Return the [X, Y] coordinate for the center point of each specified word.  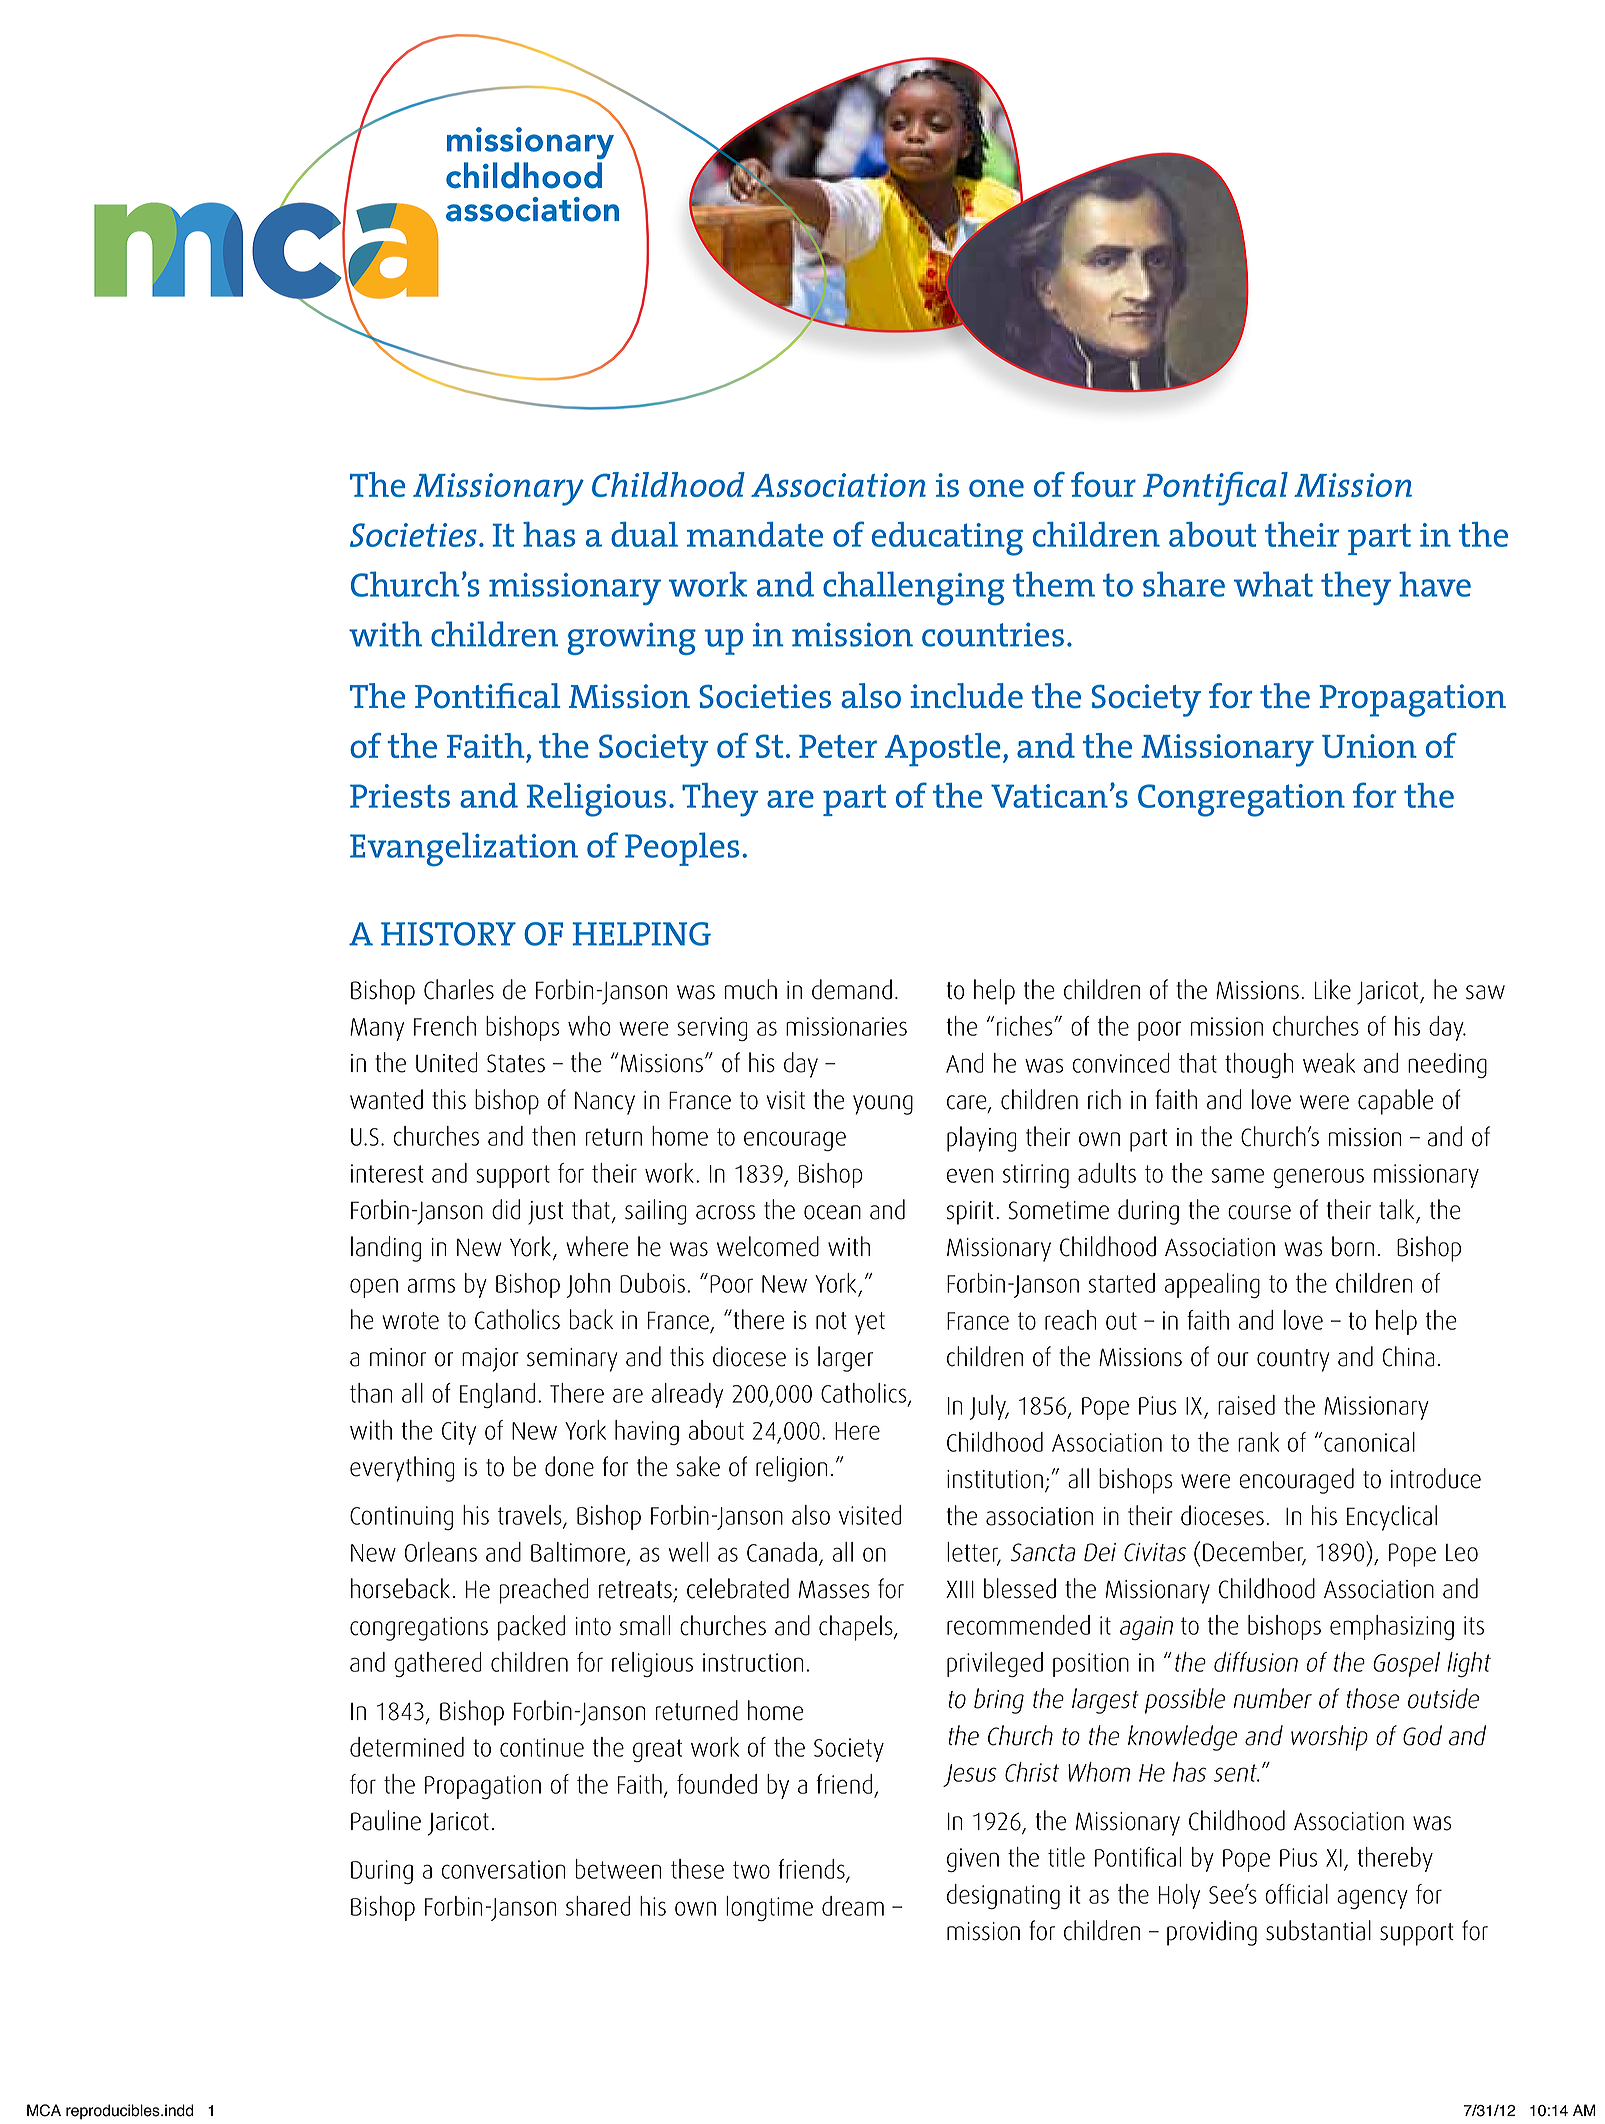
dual [644, 534]
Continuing [401, 1518]
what [1273, 584]
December [1254, 1552]
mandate [755, 534]
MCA [44, 2110]
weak [1329, 1063]
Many [377, 1029]
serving [712, 1029]
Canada [782, 1552]
